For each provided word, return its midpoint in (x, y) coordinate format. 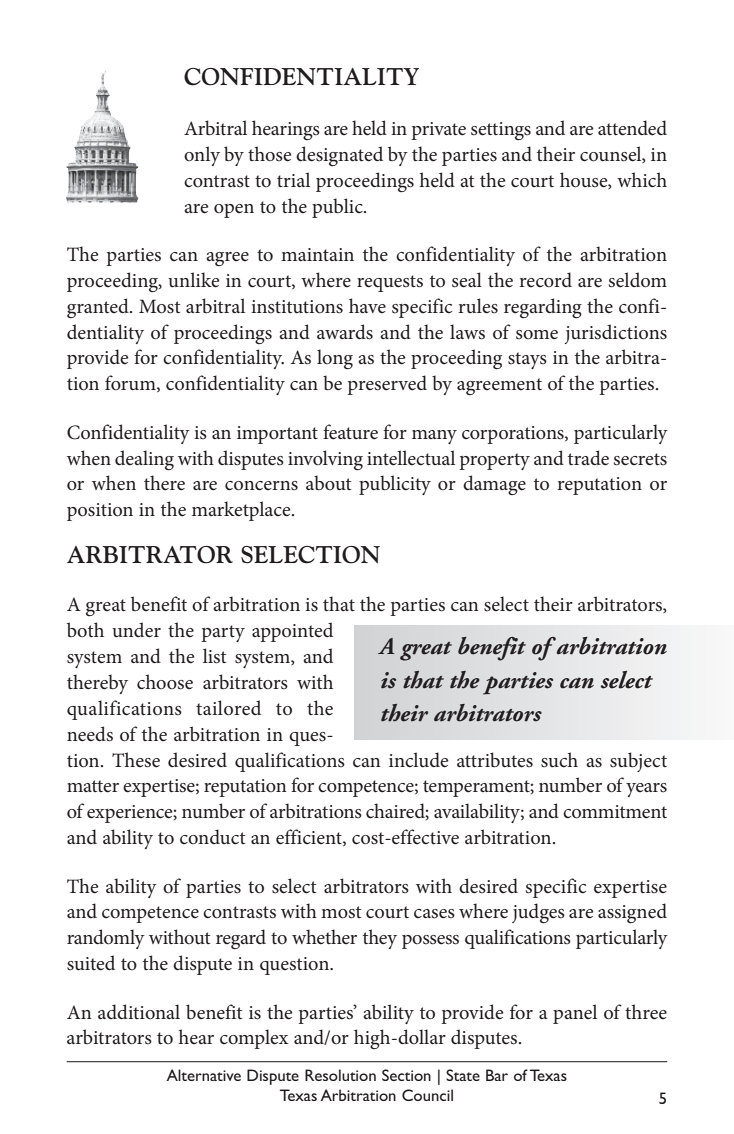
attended (632, 128)
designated (339, 156)
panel (575, 1014)
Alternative (203, 1075)
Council (427, 1095)
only (202, 156)
